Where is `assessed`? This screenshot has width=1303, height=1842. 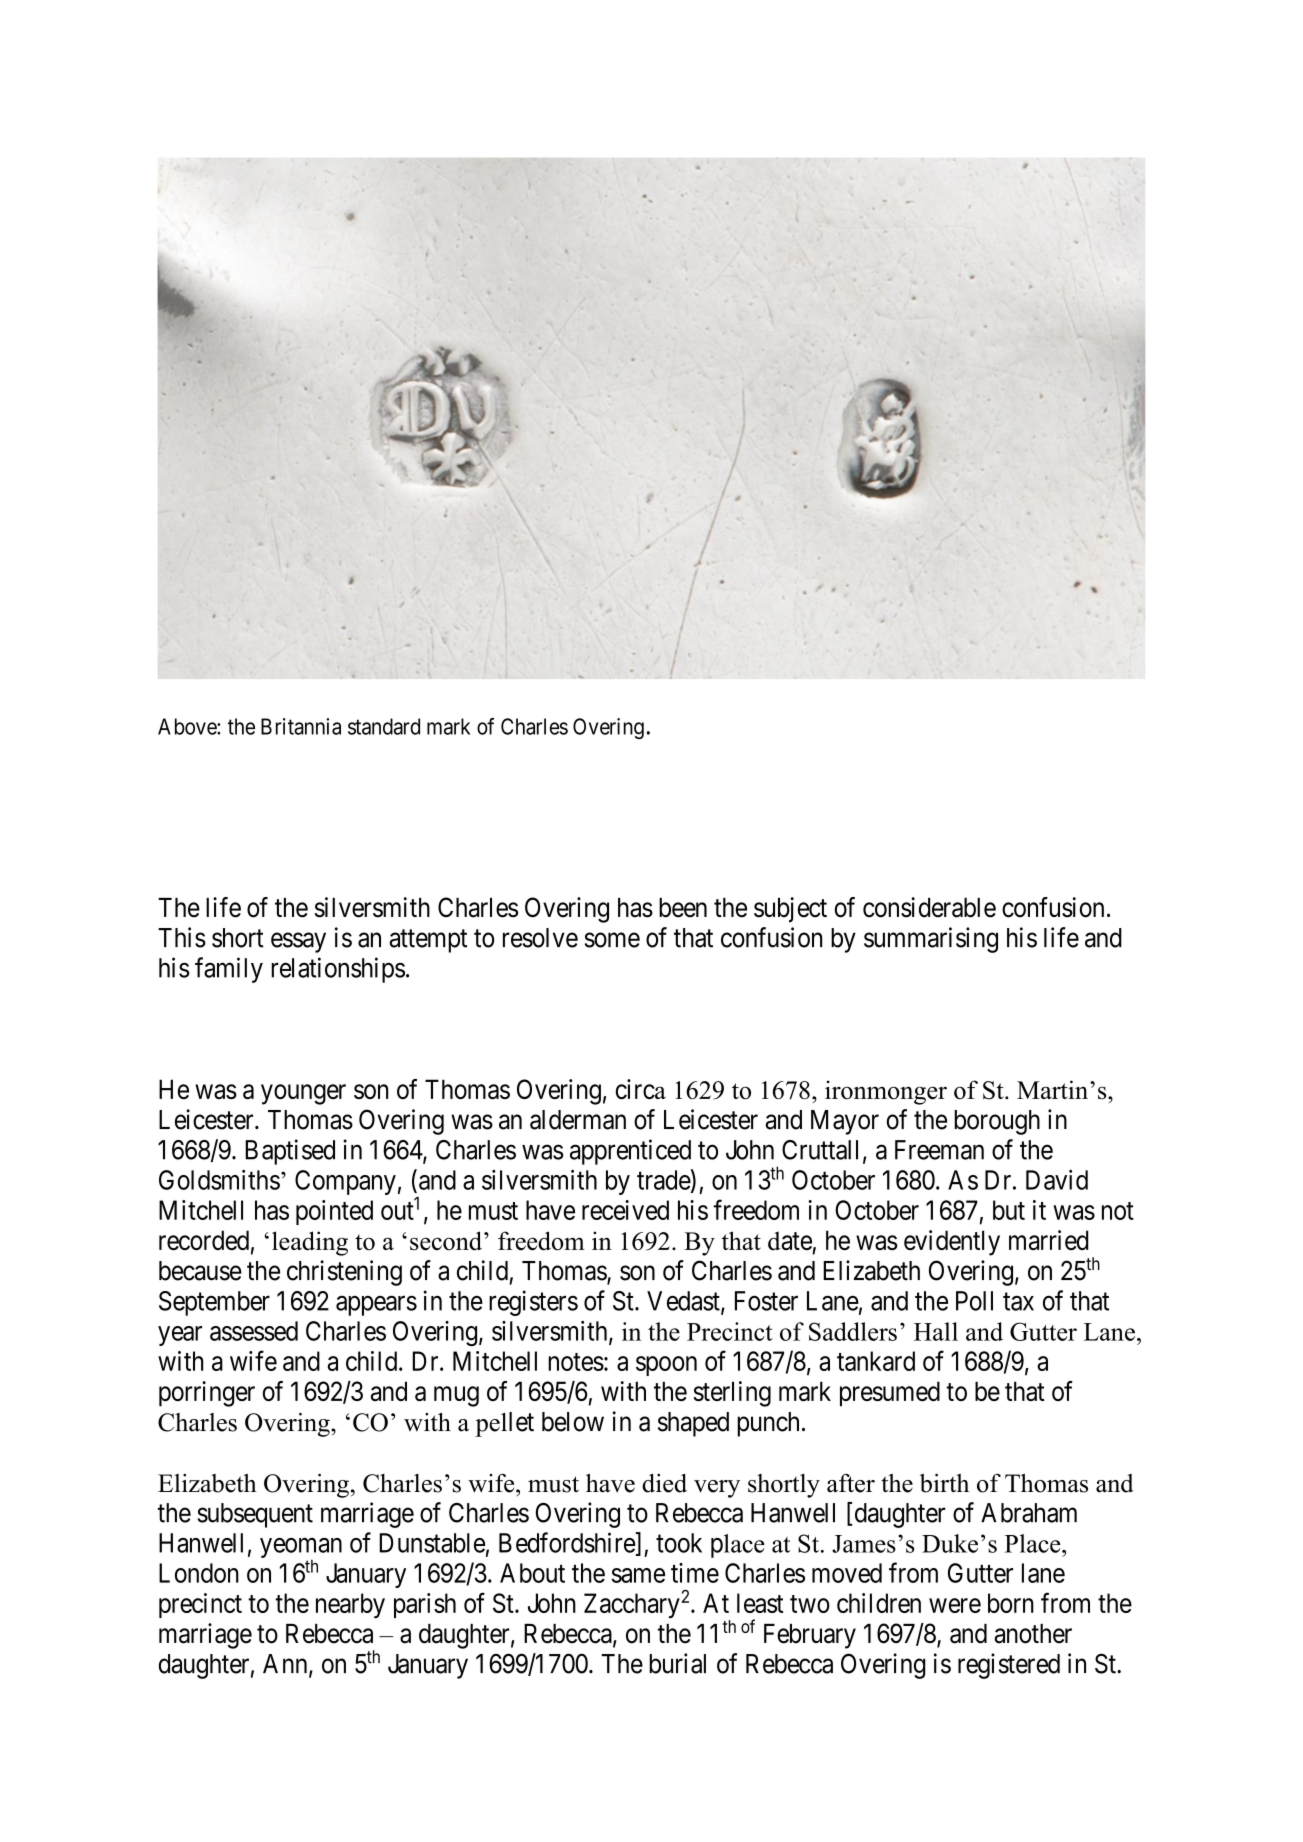
assessed is located at coordinates (254, 1331).
